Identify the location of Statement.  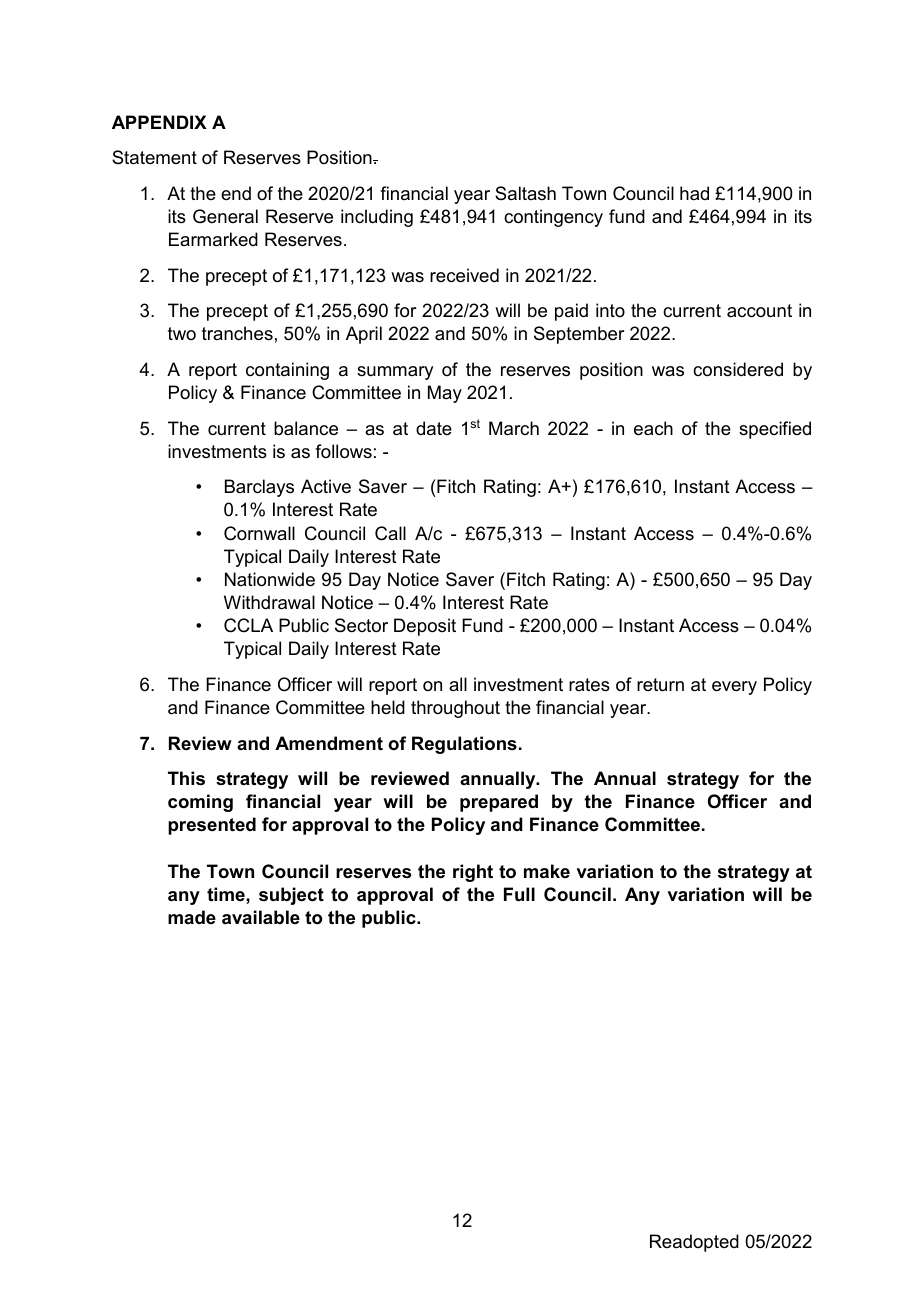
(154, 157).
